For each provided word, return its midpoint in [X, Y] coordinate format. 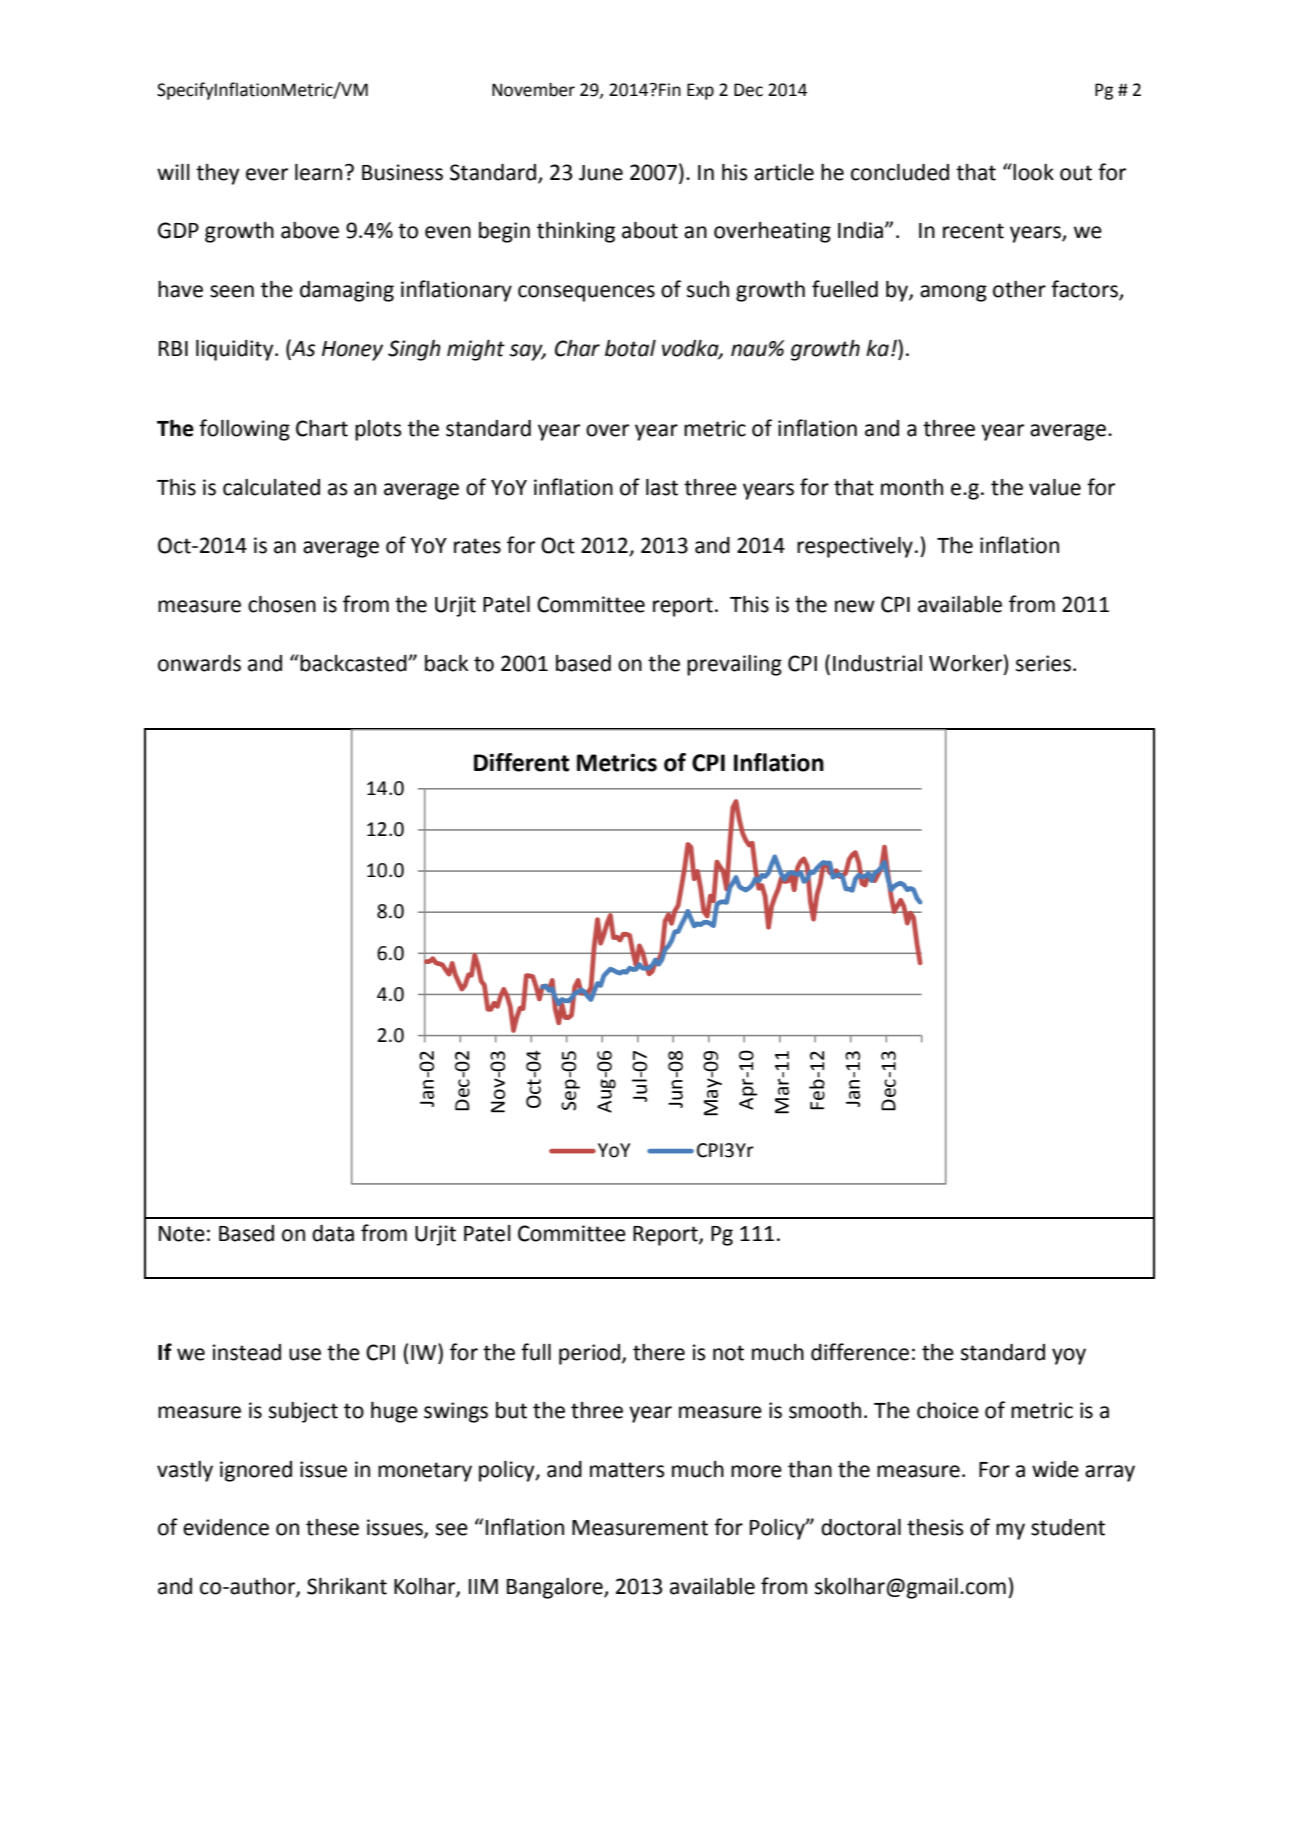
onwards [199, 663]
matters [627, 1470]
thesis [935, 1527]
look [1033, 172]
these [332, 1527]
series [1043, 663]
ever [267, 174]
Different [521, 762]
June [601, 173]
